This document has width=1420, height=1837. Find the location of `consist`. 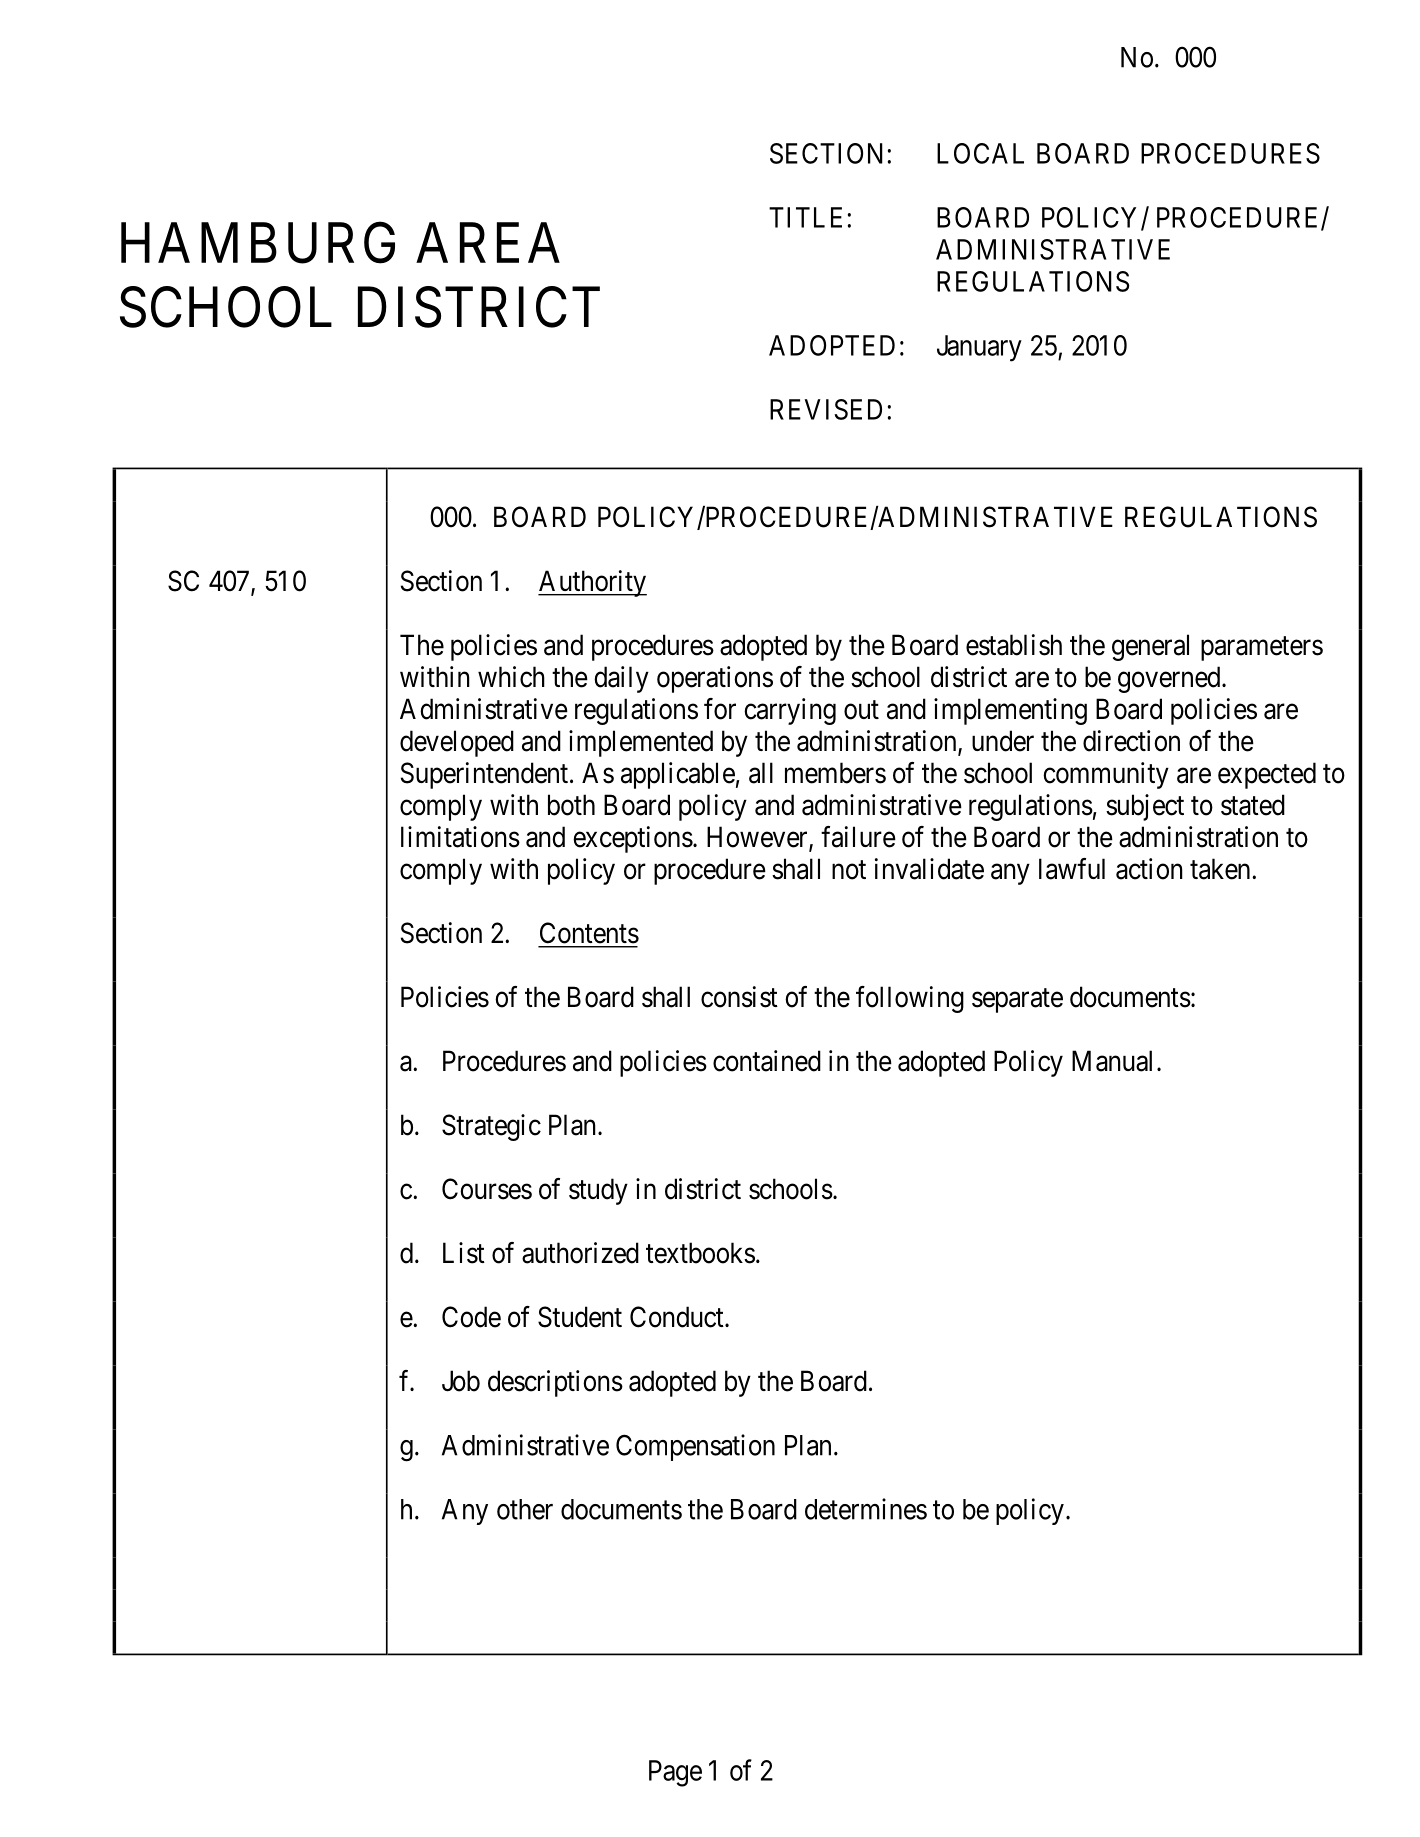

consist is located at coordinates (739, 997).
